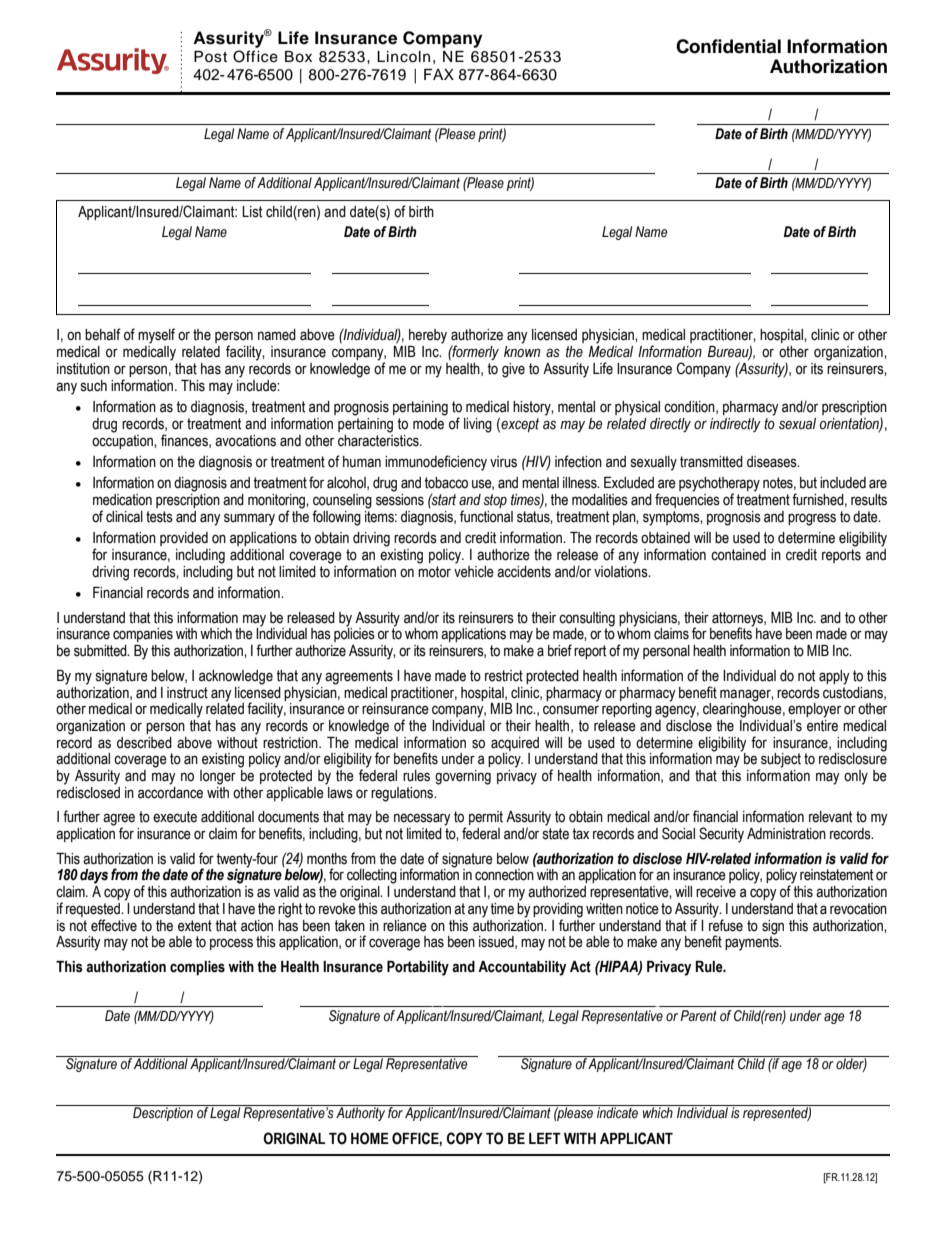 The height and width of the document is (1233, 952). I want to click on Administration, so click(786, 834).
